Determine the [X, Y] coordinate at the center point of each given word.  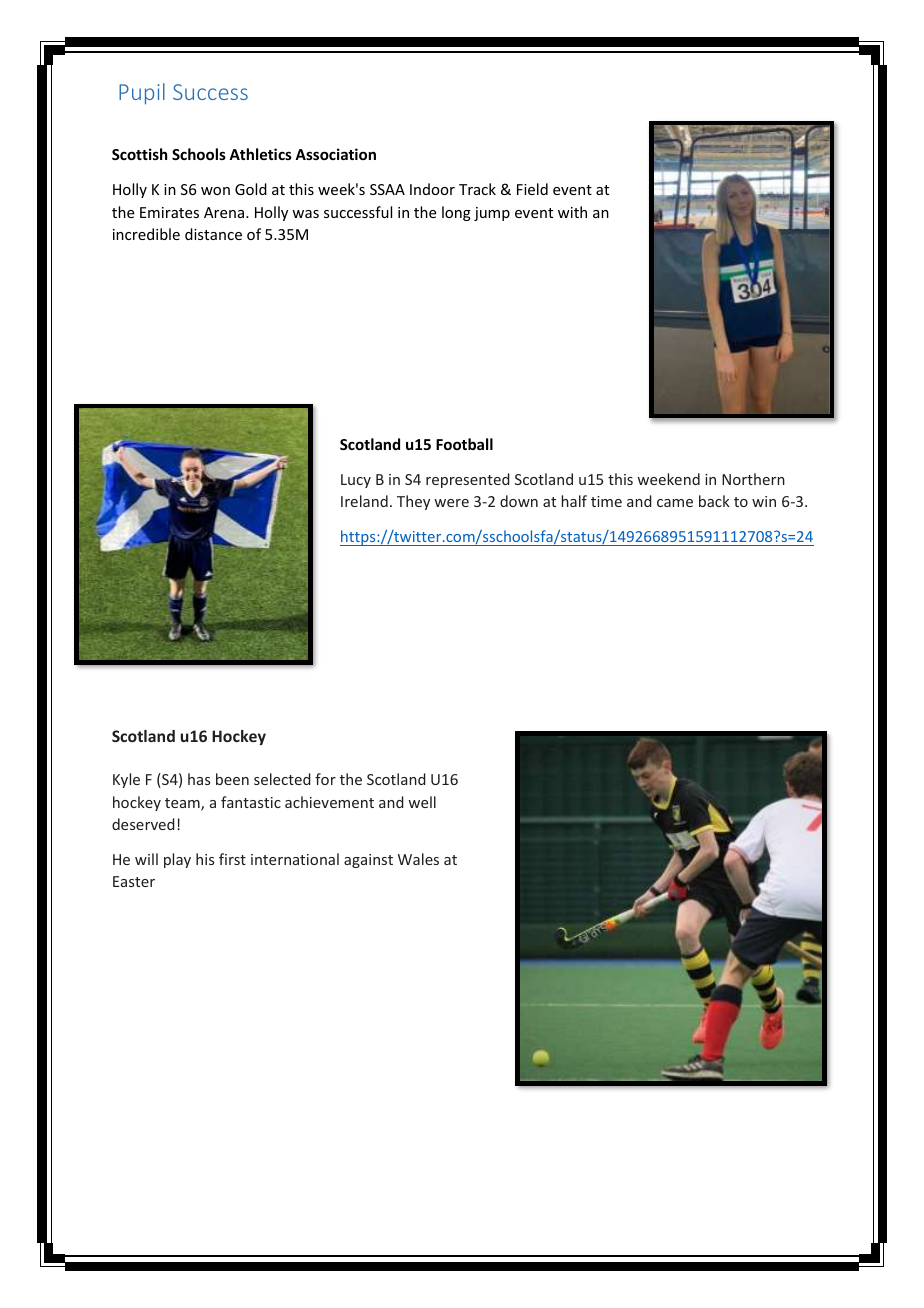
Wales [418, 859]
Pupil [142, 94]
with [572, 212]
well [422, 802]
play [177, 860]
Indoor [432, 189]
